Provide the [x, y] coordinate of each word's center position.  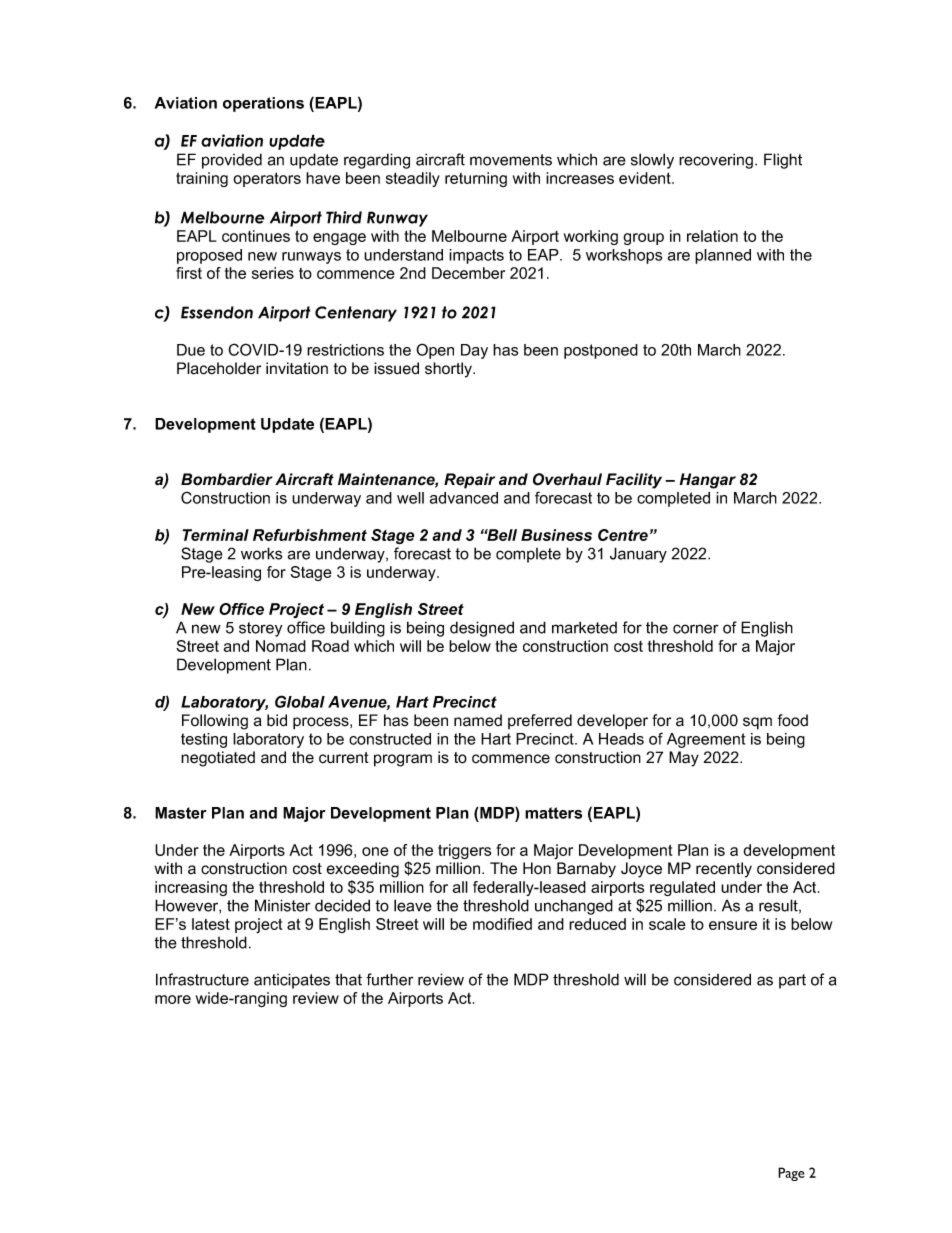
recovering [716, 161]
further [389, 979]
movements [511, 160]
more [173, 999]
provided [232, 161]
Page [791, 1174]
